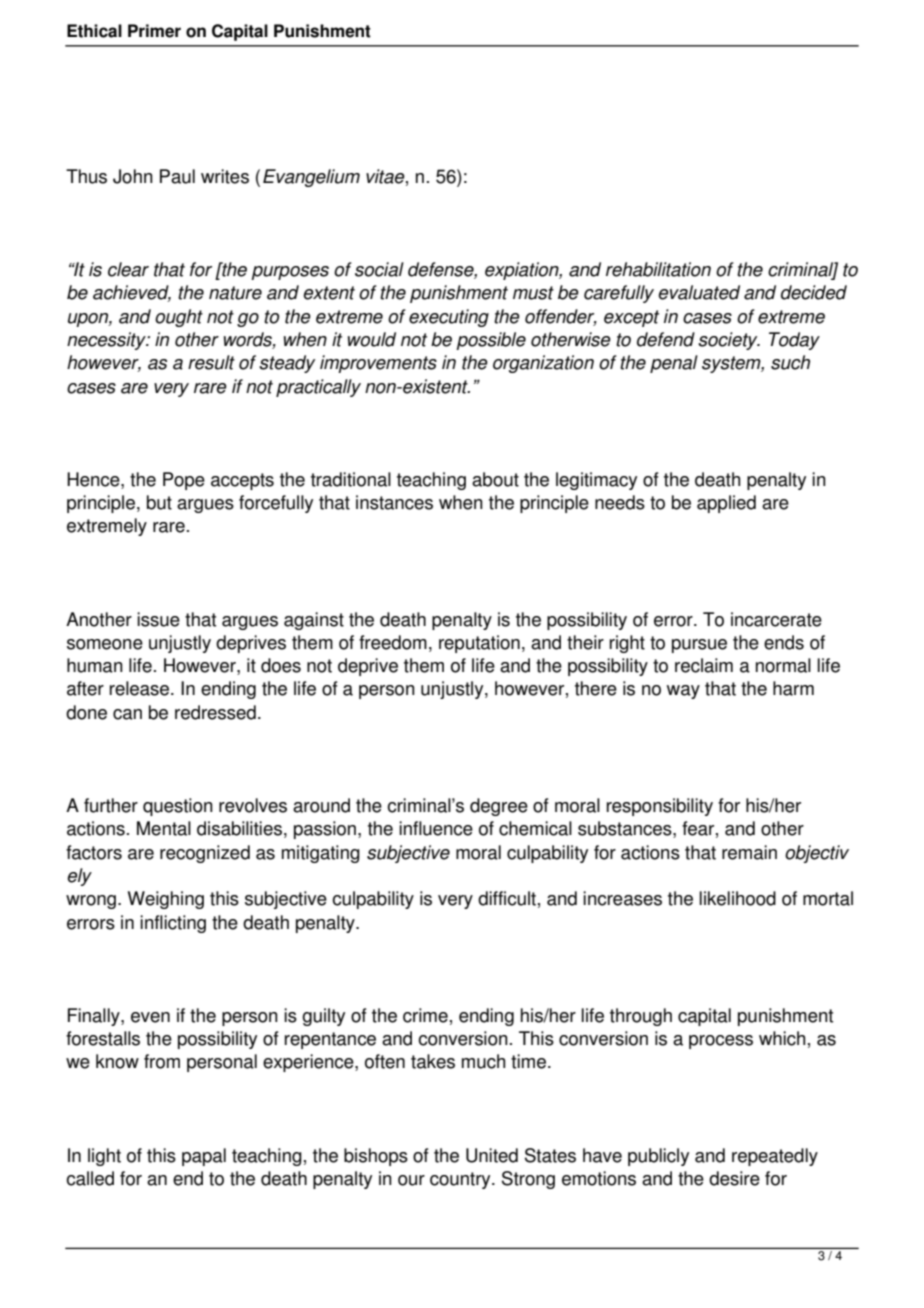 Image resolution: width=924 pixels, height=1308 pixels. Describe the element at coordinates (311, 178) in the image. I see `Evangelium` at that location.
